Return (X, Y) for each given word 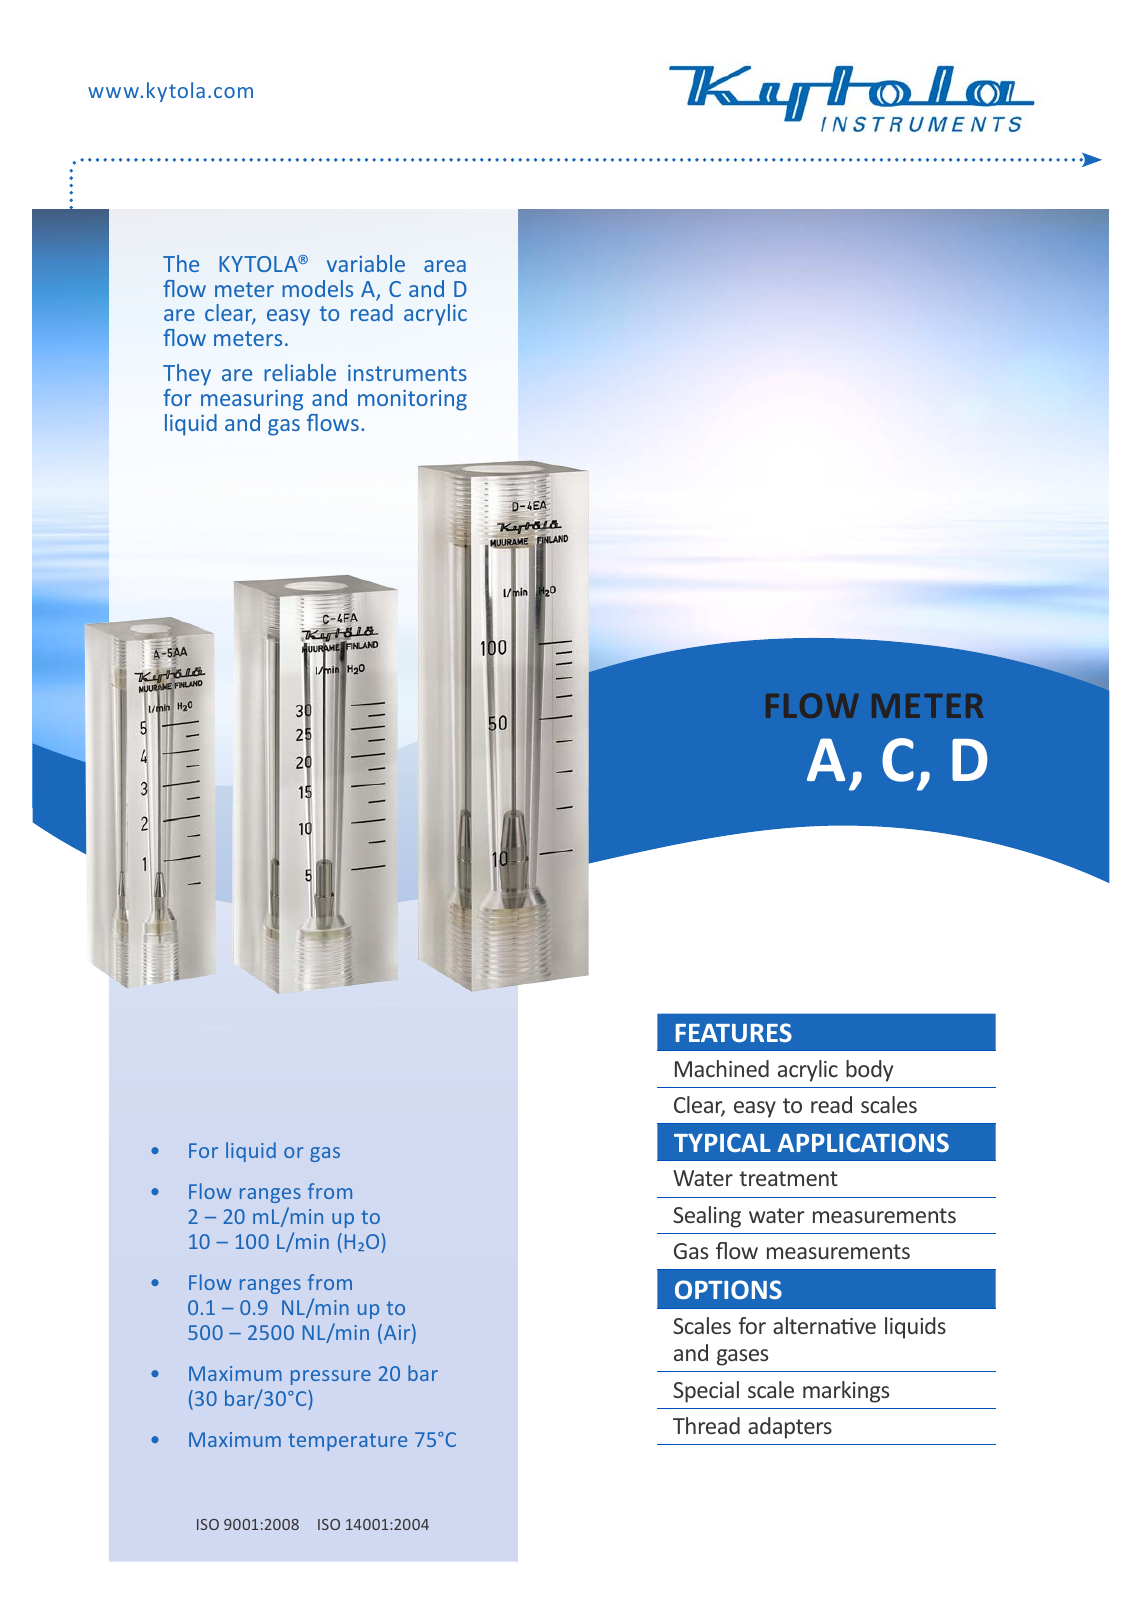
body (869, 1071)
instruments (407, 373)
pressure (331, 1377)
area (445, 266)
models (317, 288)
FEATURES (734, 1032)
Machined (722, 1068)
